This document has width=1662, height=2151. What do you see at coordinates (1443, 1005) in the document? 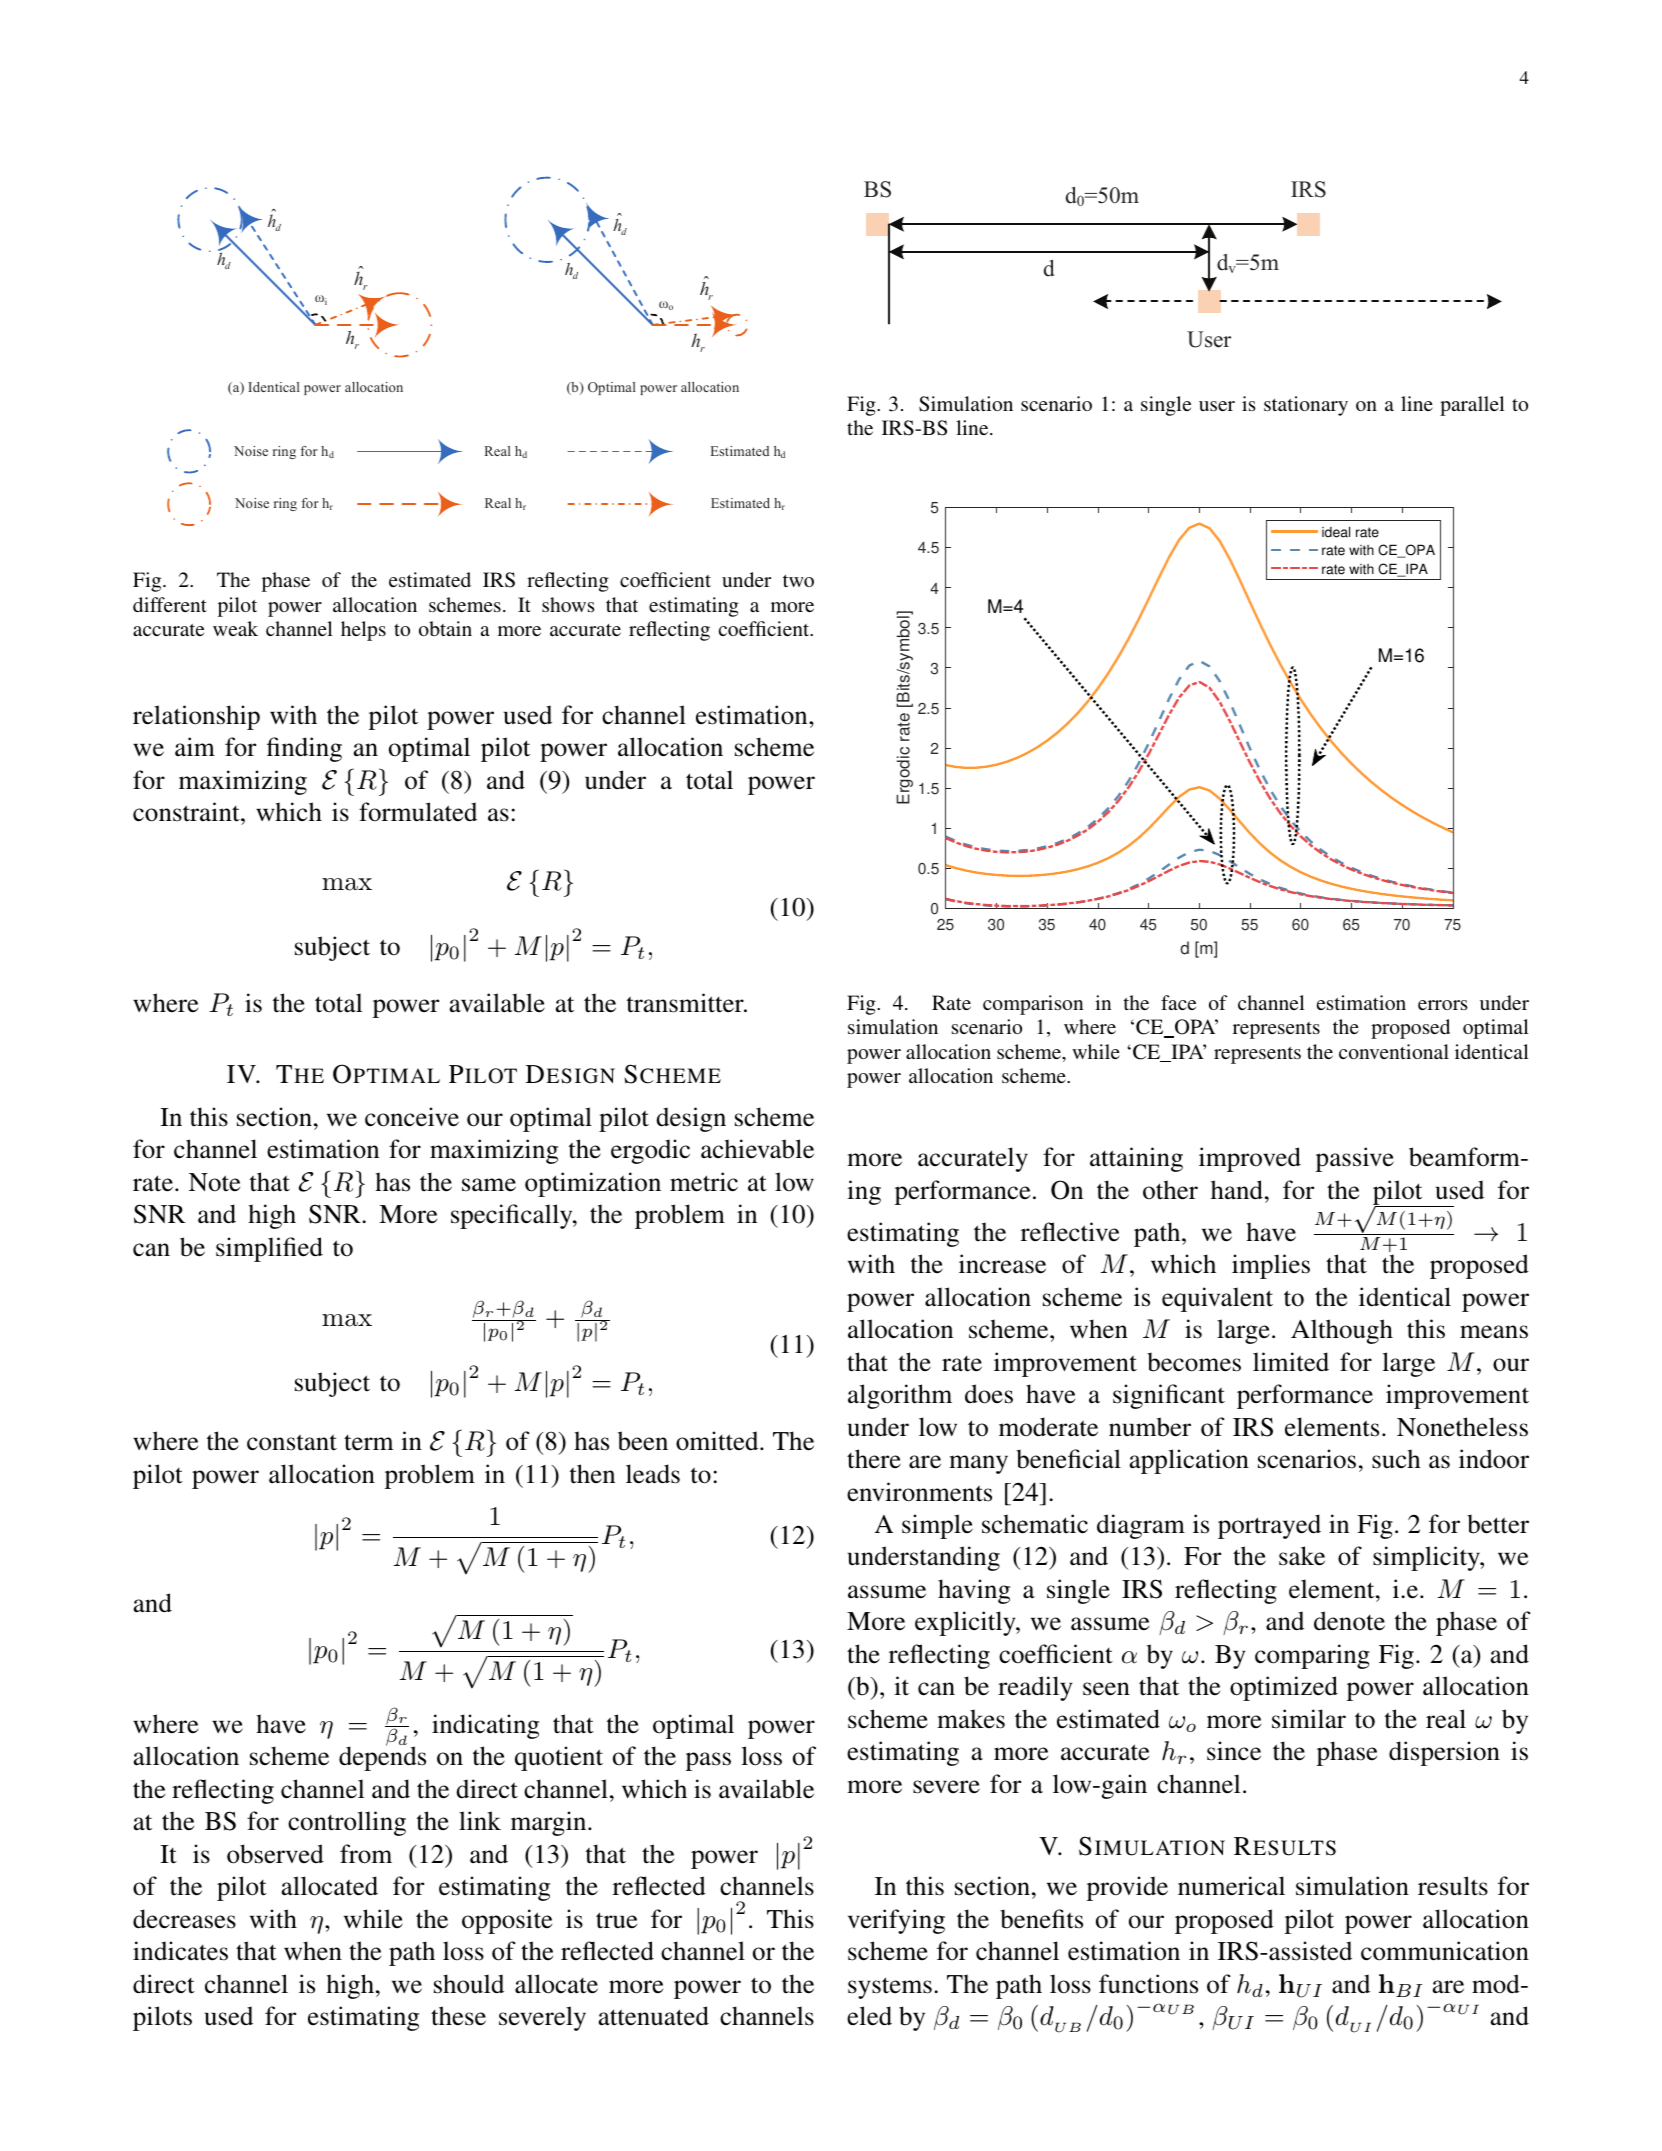
I see `errors` at bounding box center [1443, 1005].
